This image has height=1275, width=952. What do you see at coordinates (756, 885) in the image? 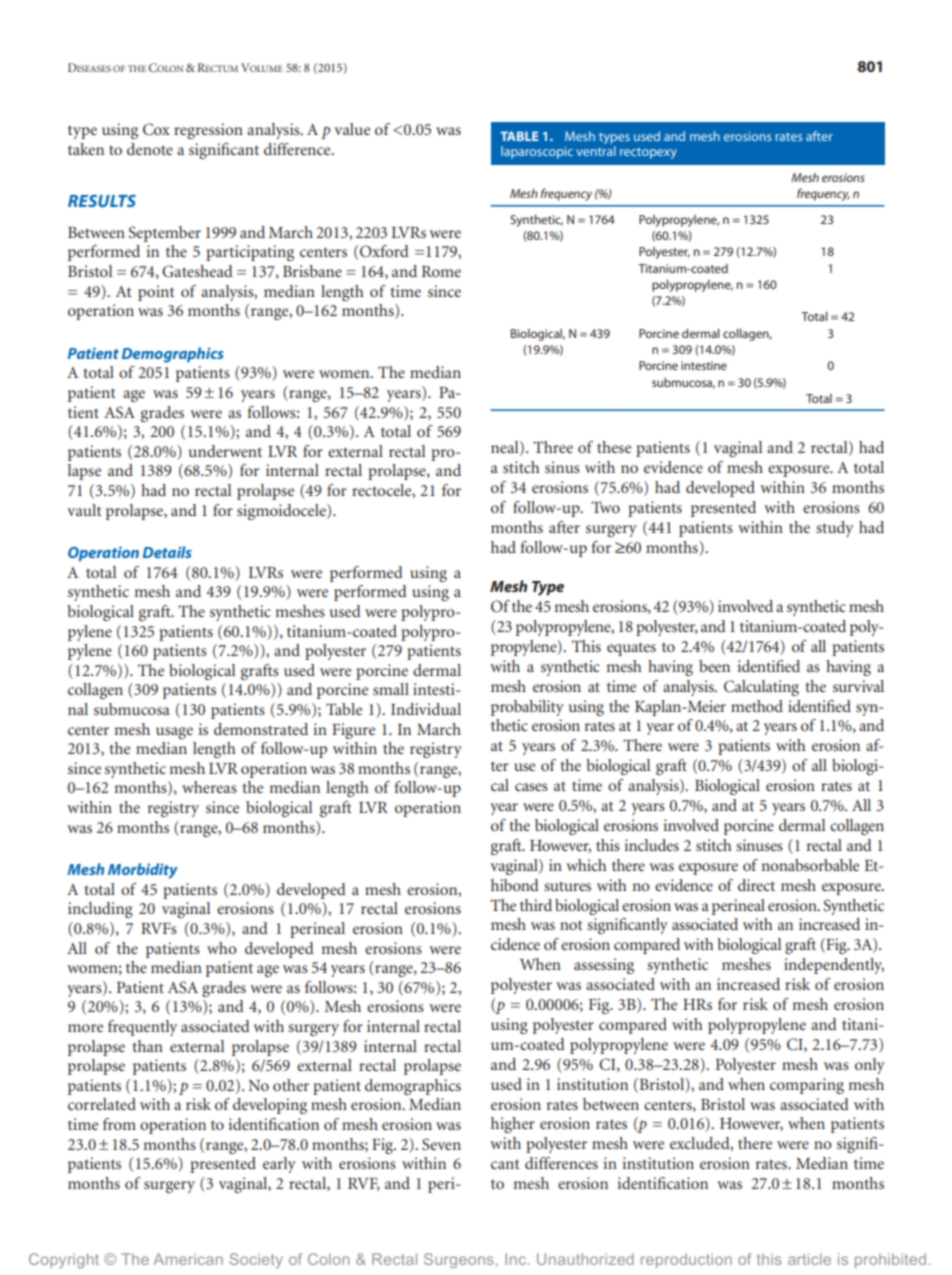
I see `direct` at bounding box center [756, 885].
